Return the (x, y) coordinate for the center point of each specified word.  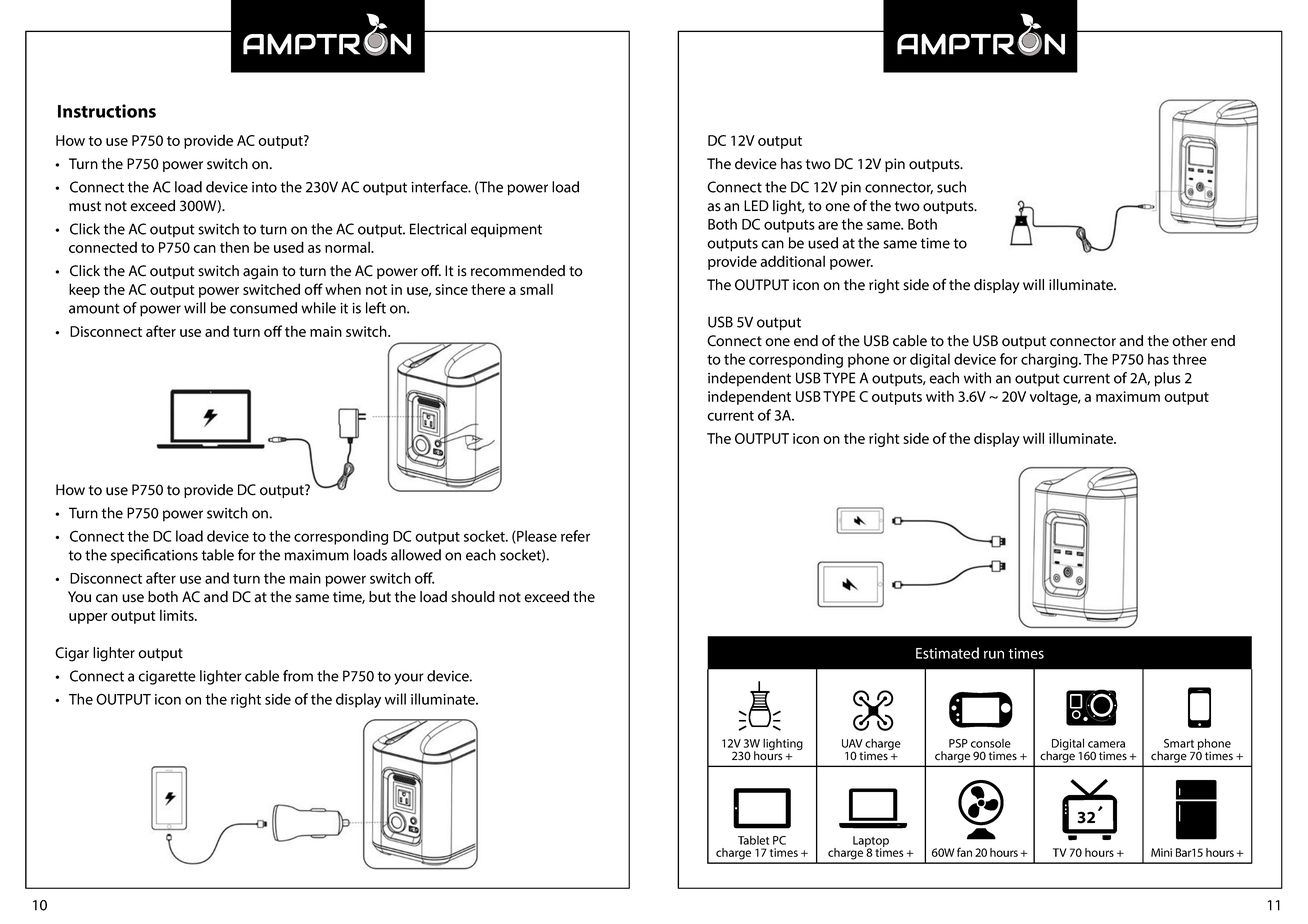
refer (575, 536)
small (536, 289)
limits (178, 615)
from (298, 676)
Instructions (107, 111)
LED (756, 205)
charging (1050, 360)
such (951, 187)
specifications (154, 556)
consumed (263, 308)
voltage (1055, 397)
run (994, 654)
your (409, 679)
